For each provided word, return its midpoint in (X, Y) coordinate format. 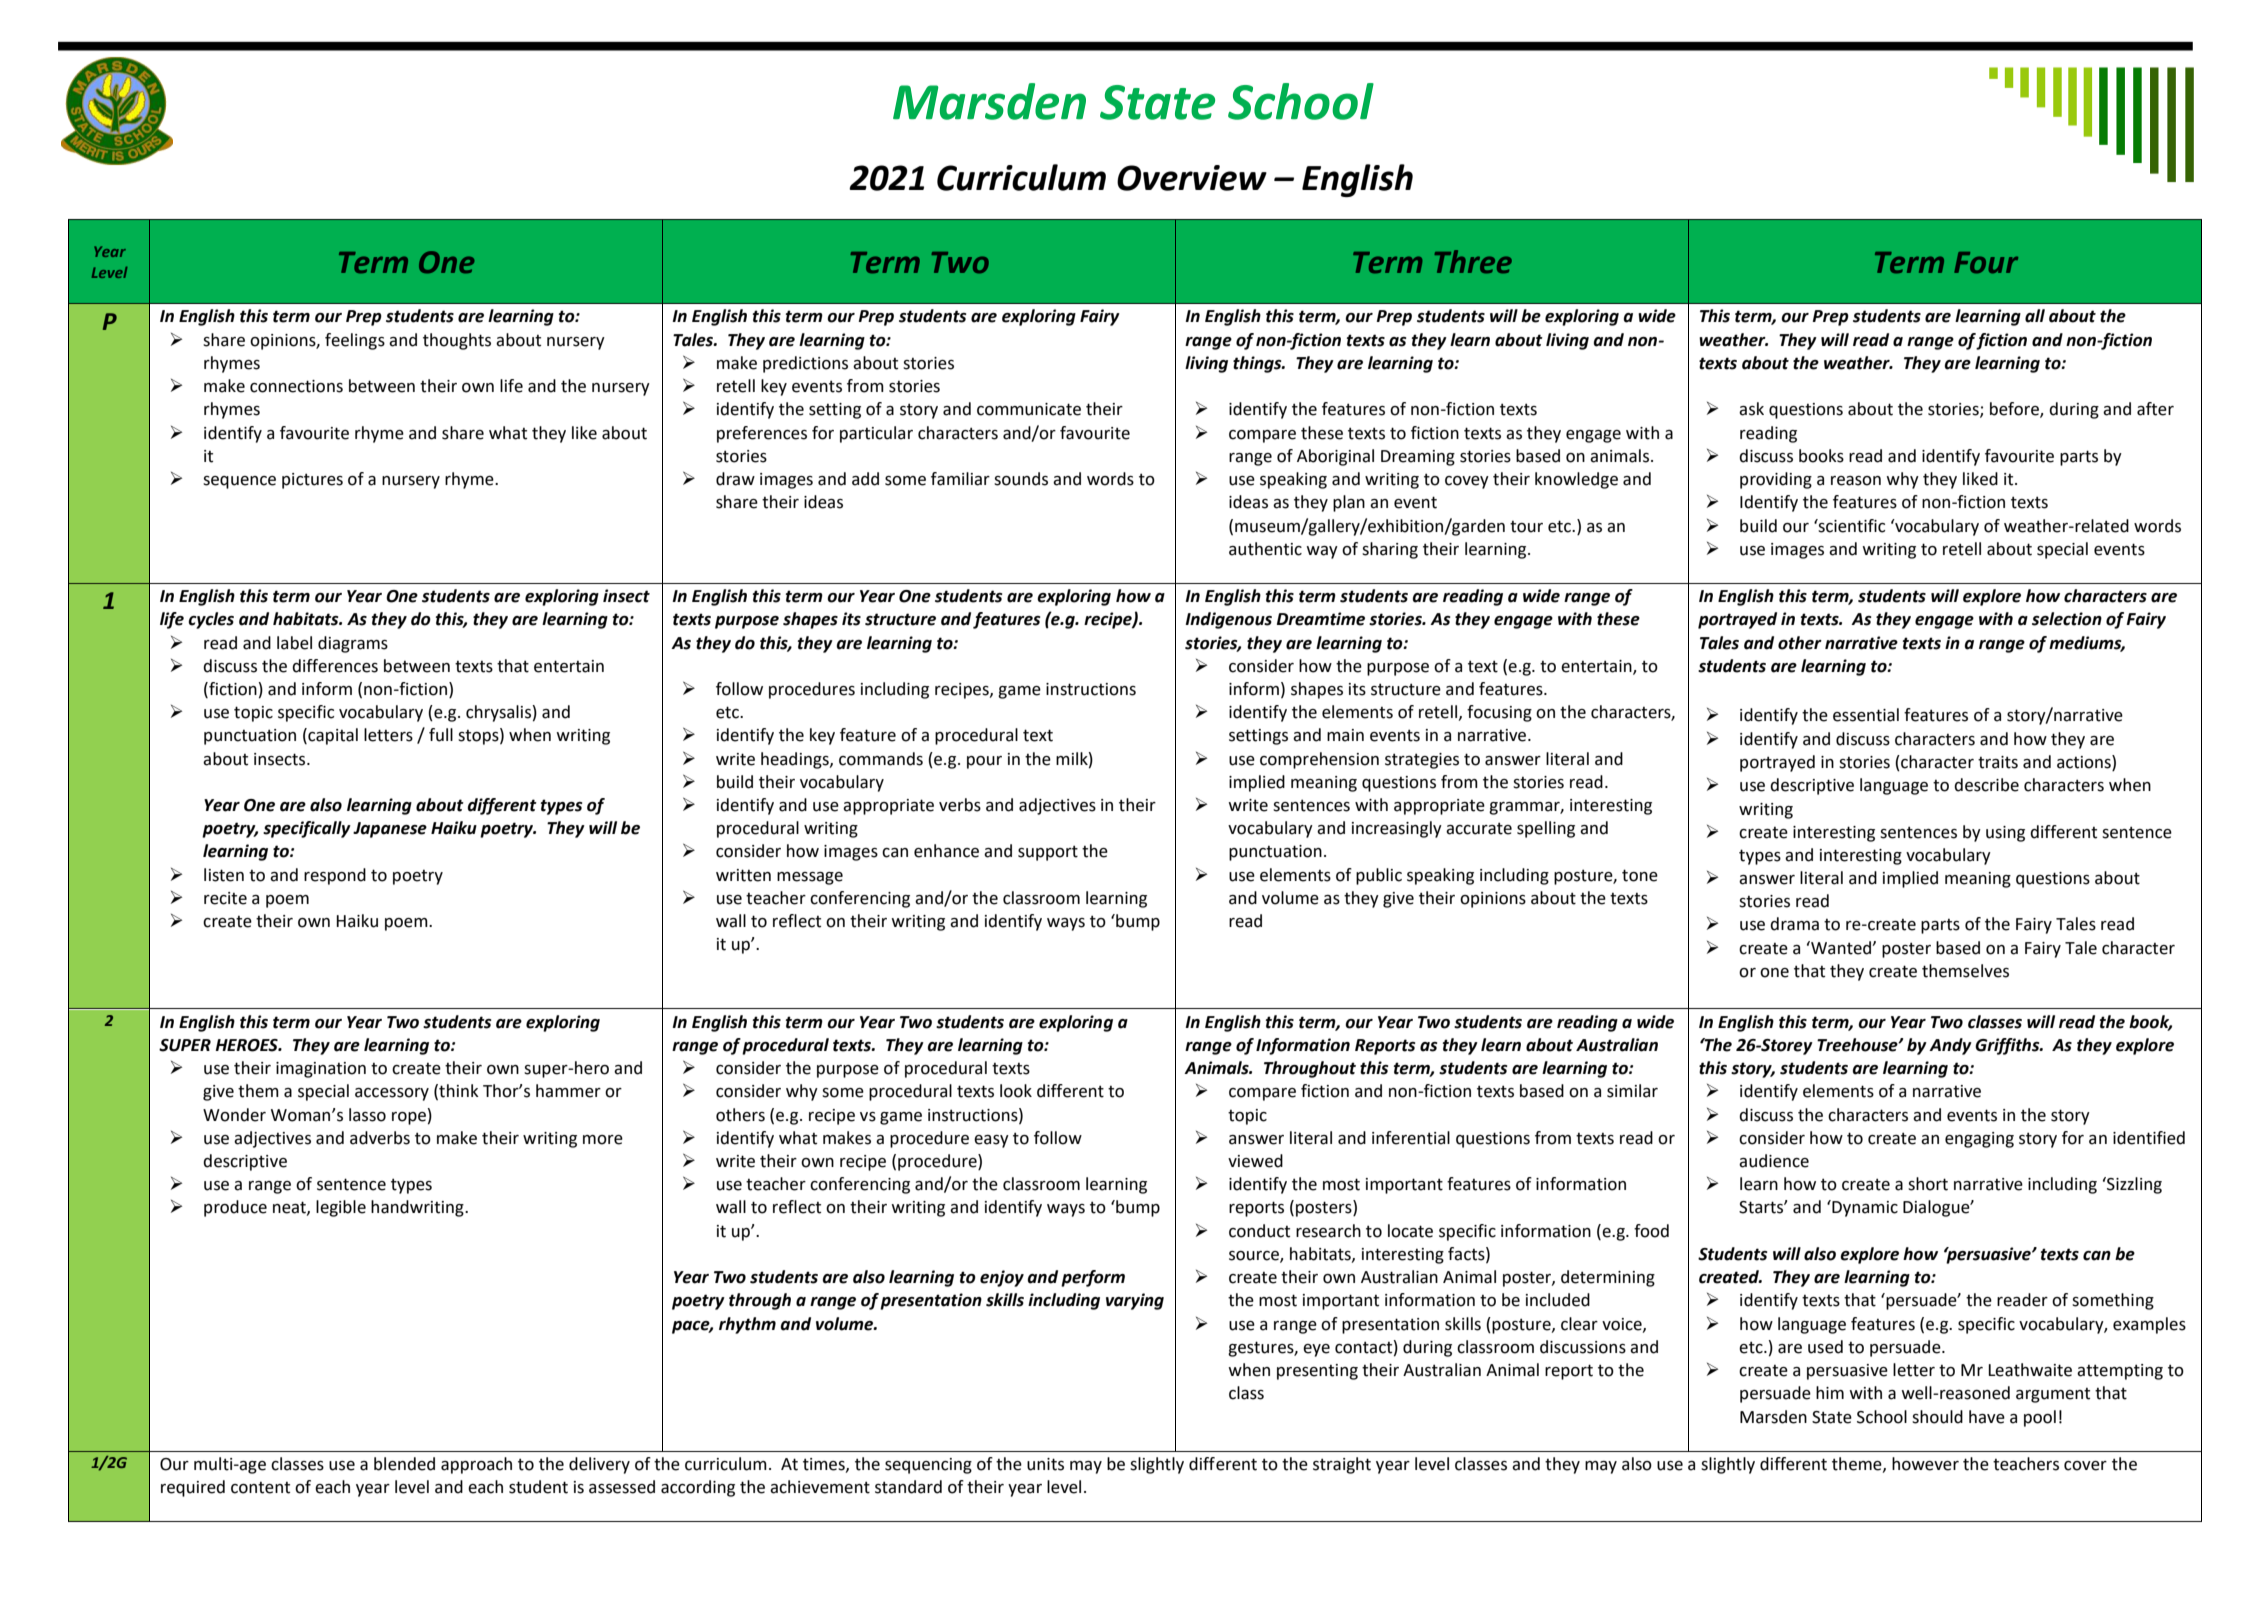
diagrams (353, 644)
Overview (1192, 178)
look (1016, 1091)
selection (2067, 619)
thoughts (457, 341)
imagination (321, 1070)
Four (1986, 262)
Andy (1950, 1046)
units (1045, 1464)
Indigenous (1228, 620)
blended (404, 1464)
